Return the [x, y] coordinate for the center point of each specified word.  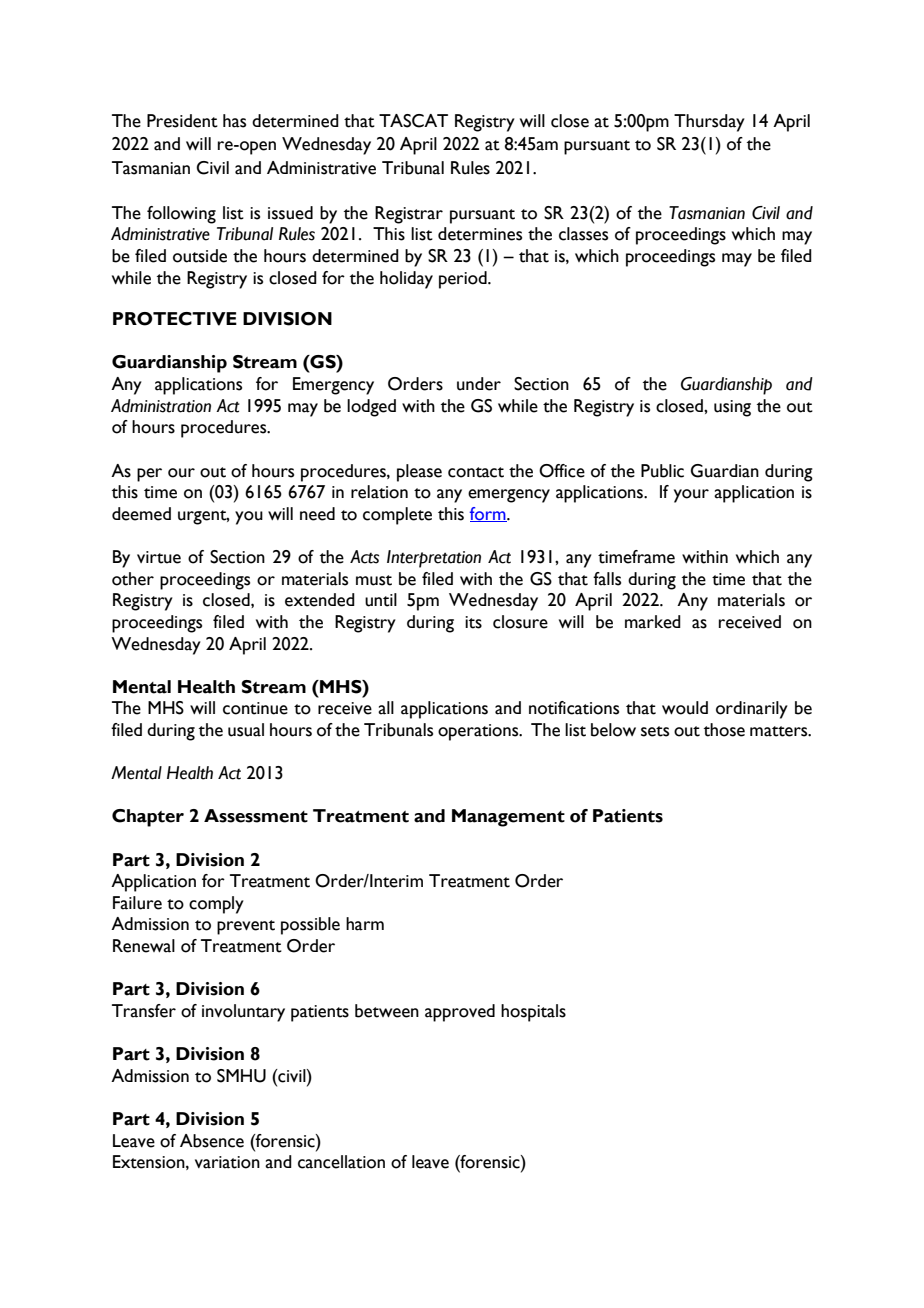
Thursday [709, 123]
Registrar [409, 215]
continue [255, 708]
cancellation [341, 1162]
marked [653, 622]
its [473, 622]
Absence [212, 1141]
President [182, 121]
